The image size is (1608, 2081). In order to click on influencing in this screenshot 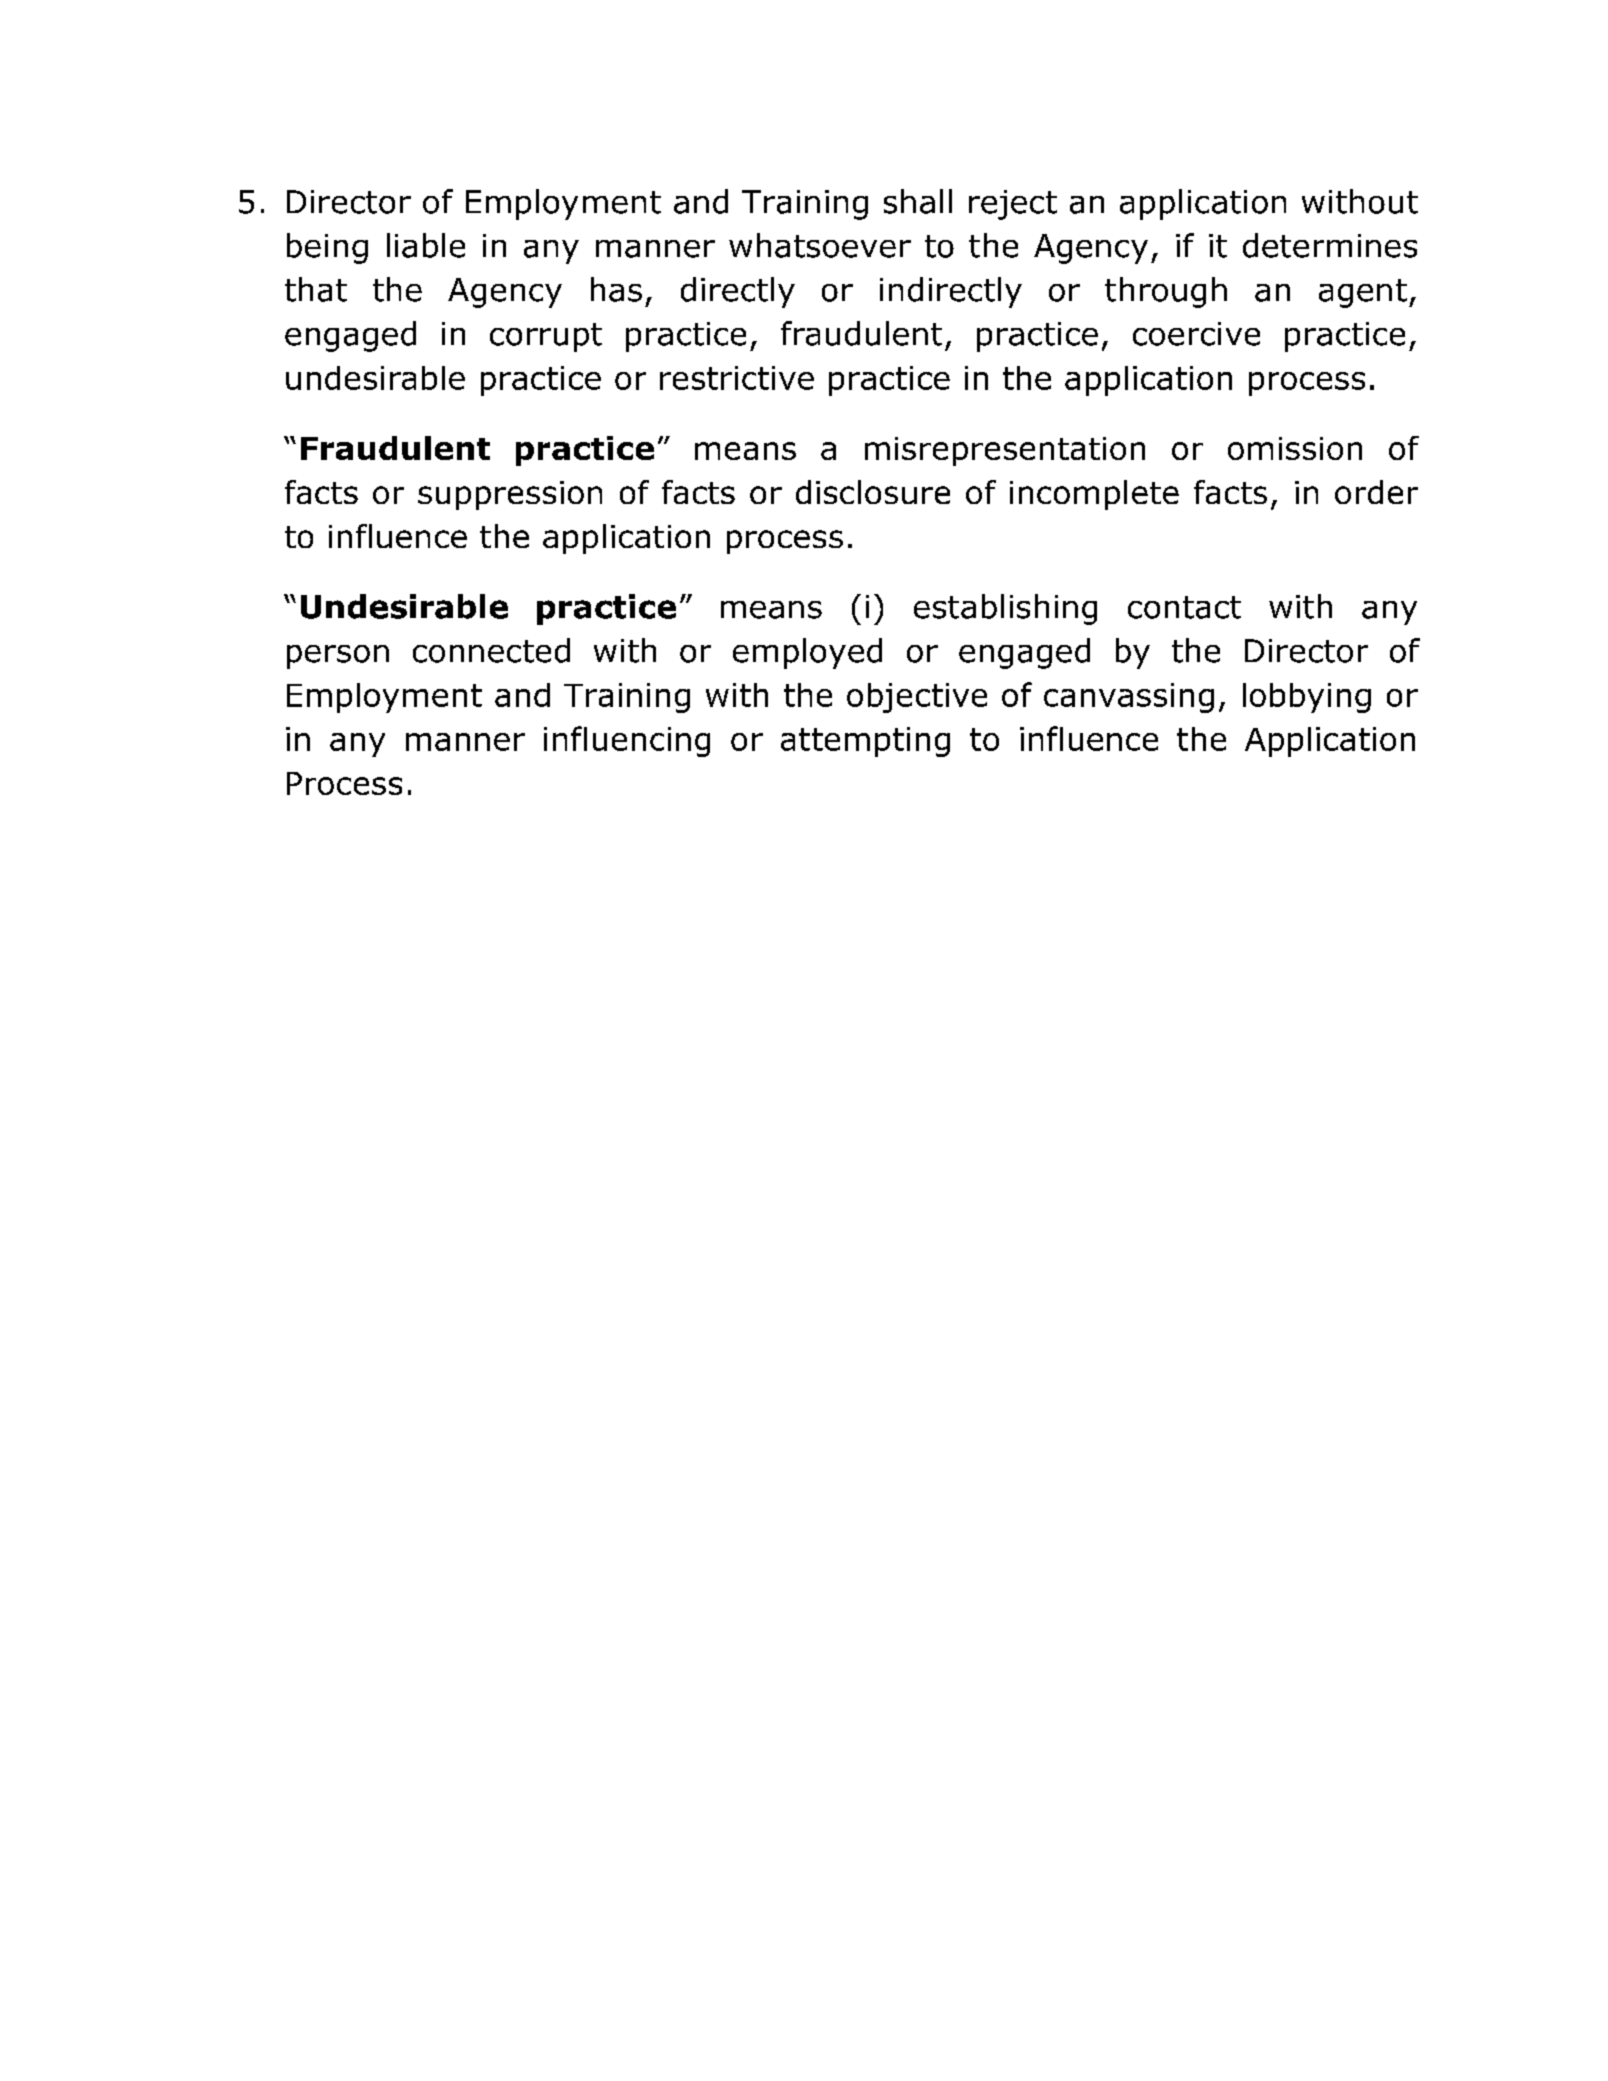, I will do `click(627, 741)`.
